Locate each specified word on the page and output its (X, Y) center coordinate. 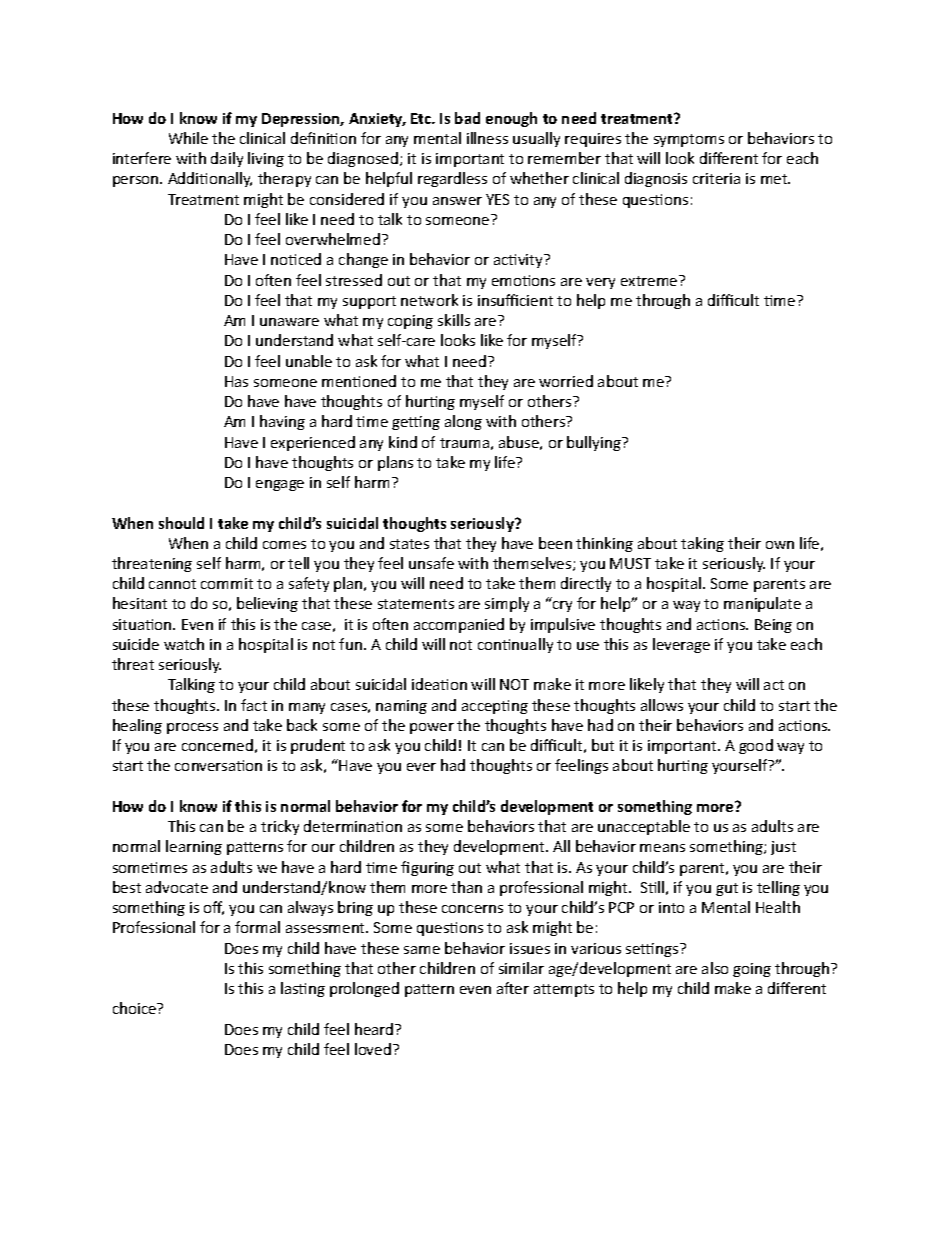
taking (702, 544)
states (409, 544)
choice (136, 1008)
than (466, 887)
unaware (289, 322)
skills (454, 320)
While (188, 138)
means (662, 848)
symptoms (689, 140)
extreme (650, 280)
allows (662, 705)
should (181, 523)
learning (194, 847)
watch (184, 644)
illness (487, 138)
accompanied (459, 625)
